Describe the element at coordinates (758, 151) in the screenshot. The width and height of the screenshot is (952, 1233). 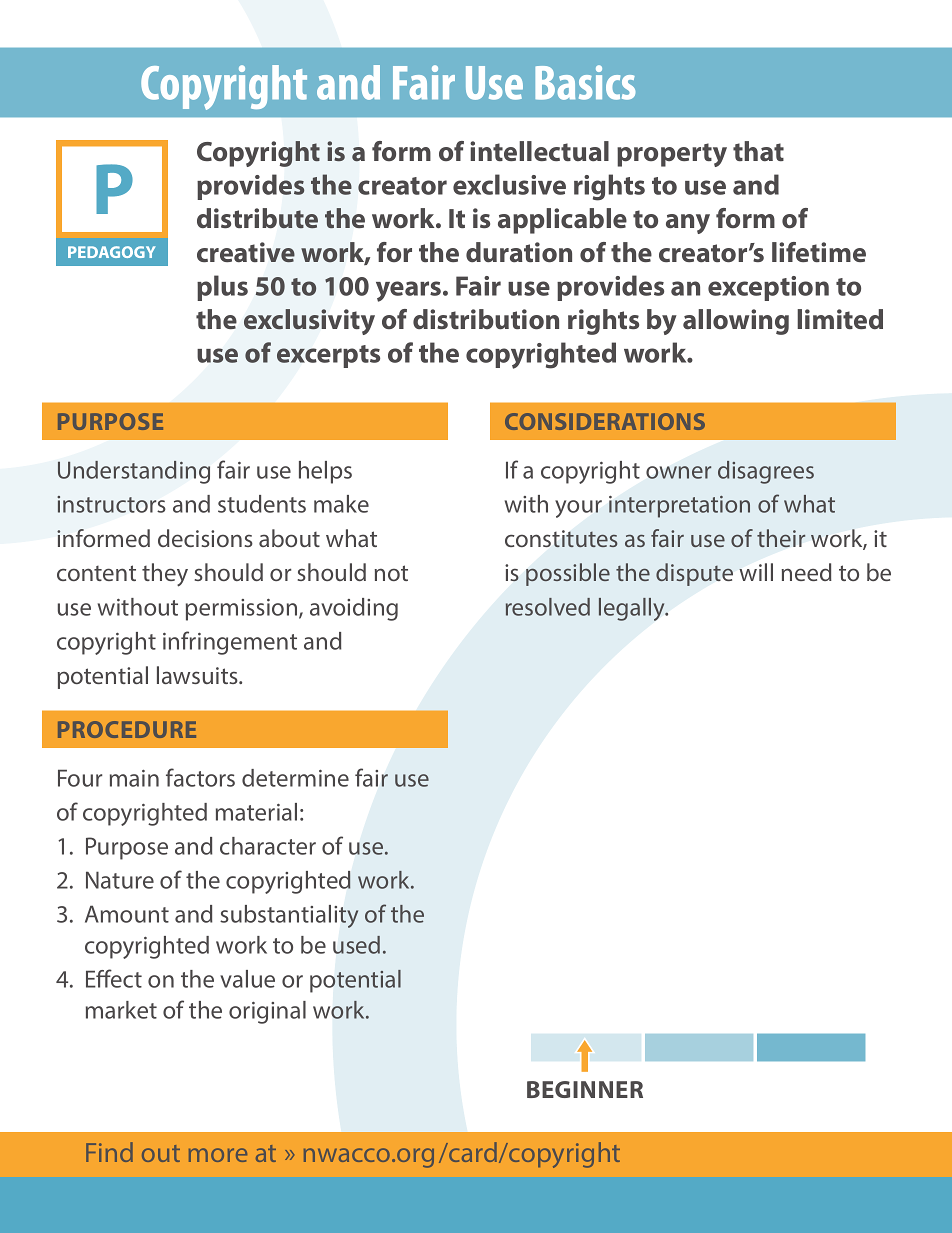
I see `that` at that location.
